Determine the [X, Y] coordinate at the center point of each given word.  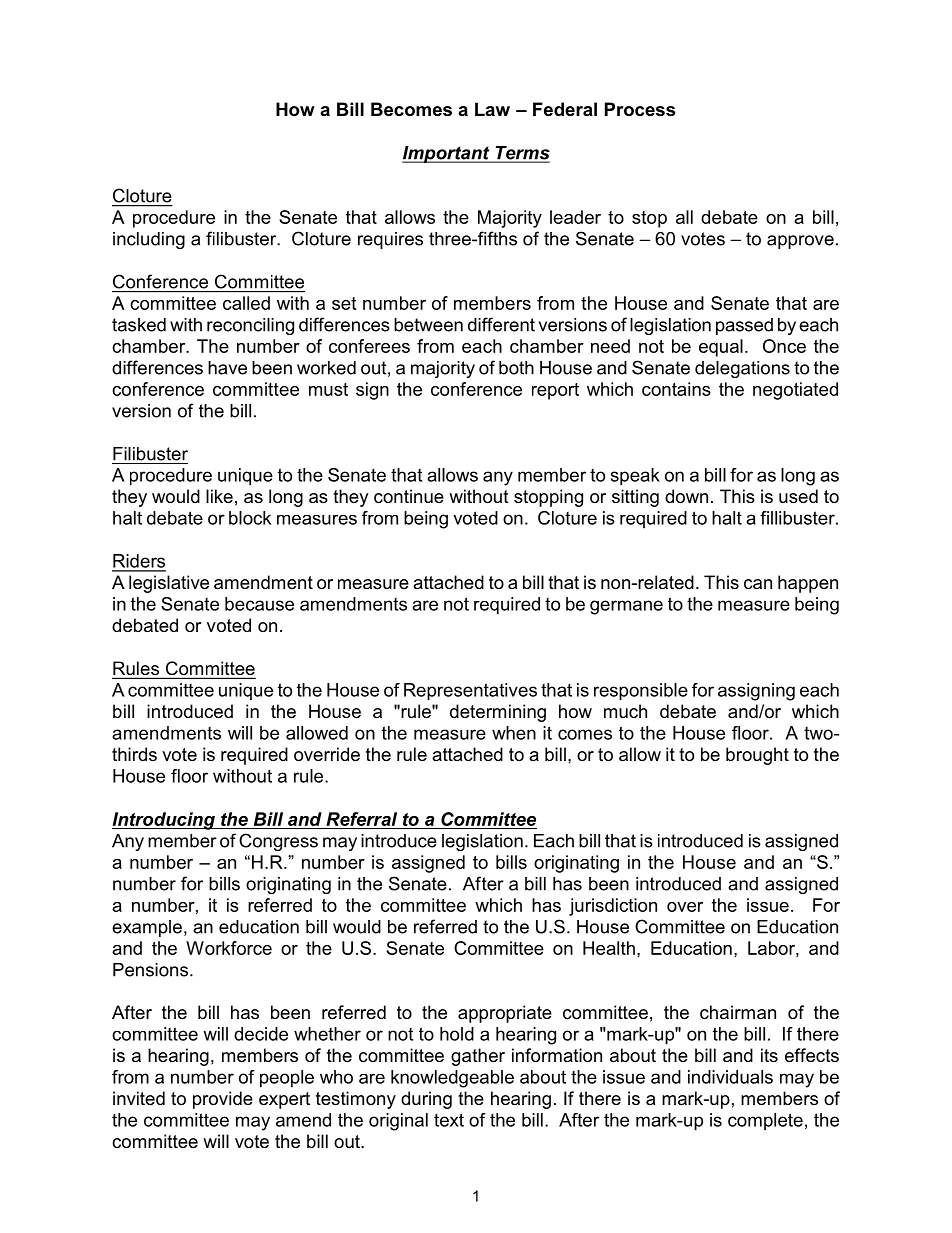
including [149, 240]
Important [447, 154]
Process [640, 109]
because [259, 604]
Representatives [470, 691]
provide [223, 1100]
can [758, 584]
